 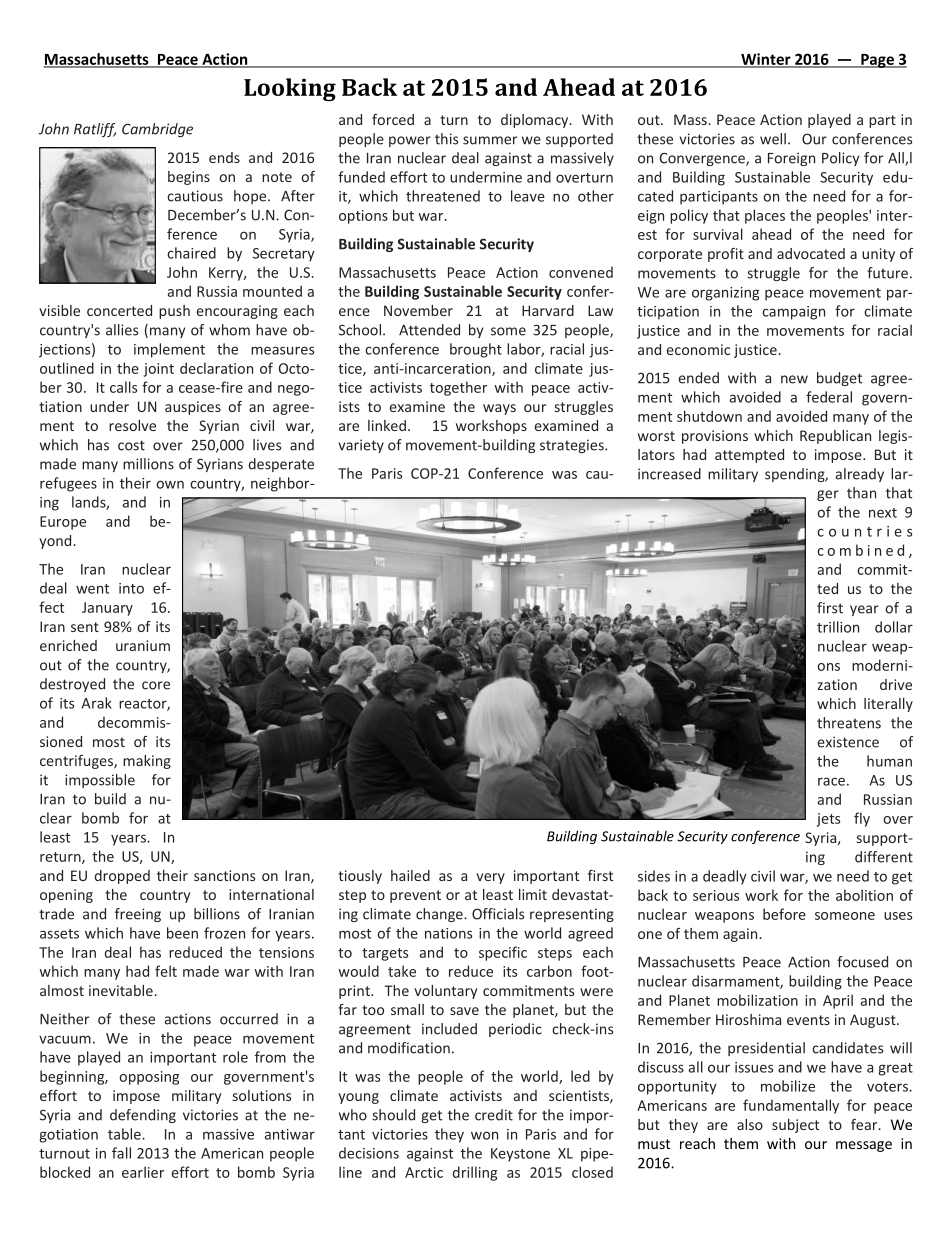 I want to click on push, so click(x=174, y=312).
